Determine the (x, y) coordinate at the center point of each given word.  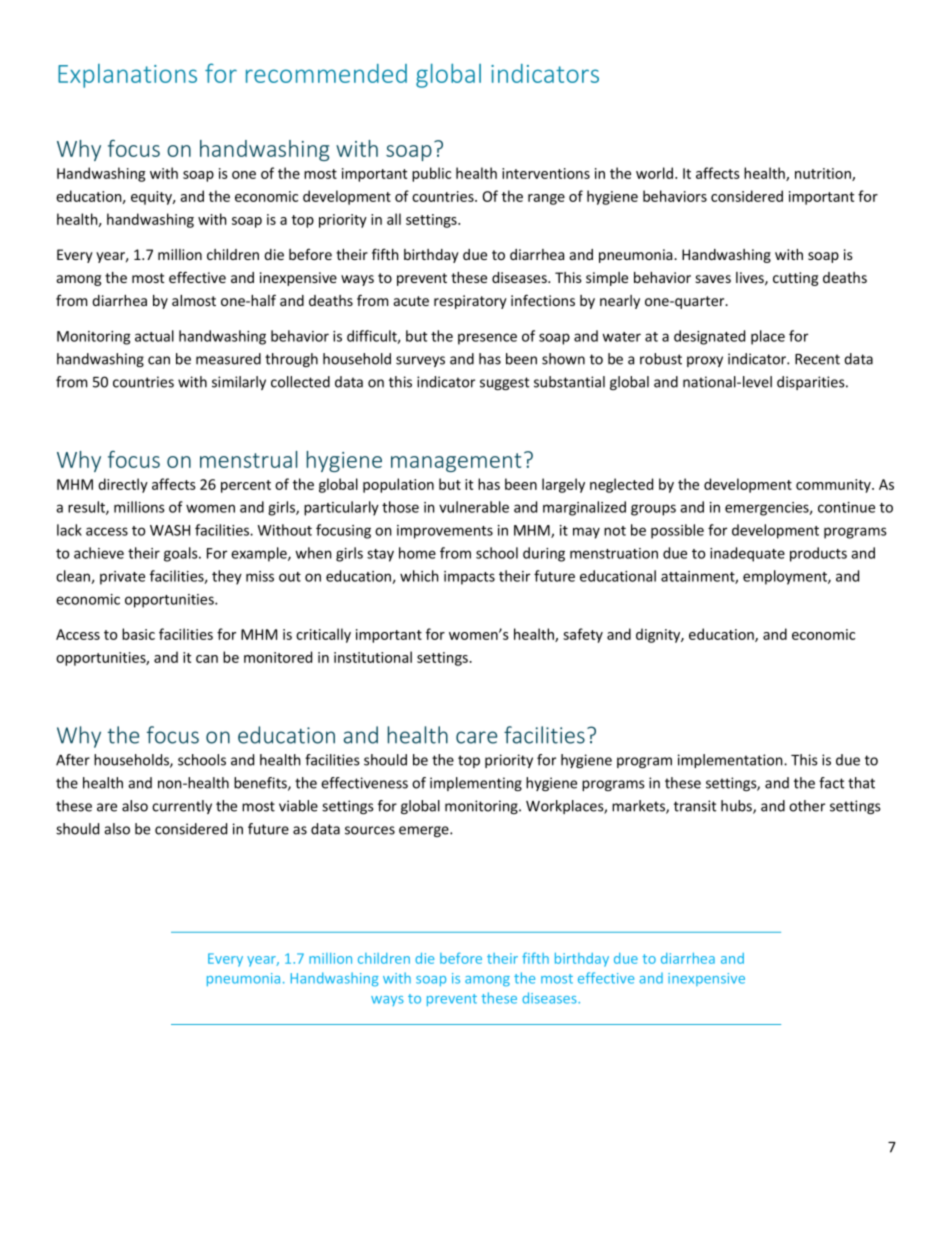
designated (709, 337)
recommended (326, 73)
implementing (476, 784)
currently (182, 807)
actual (154, 336)
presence (487, 339)
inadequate (747, 554)
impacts (469, 578)
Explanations (127, 76)
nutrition (824, 174)
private (122, 578)
